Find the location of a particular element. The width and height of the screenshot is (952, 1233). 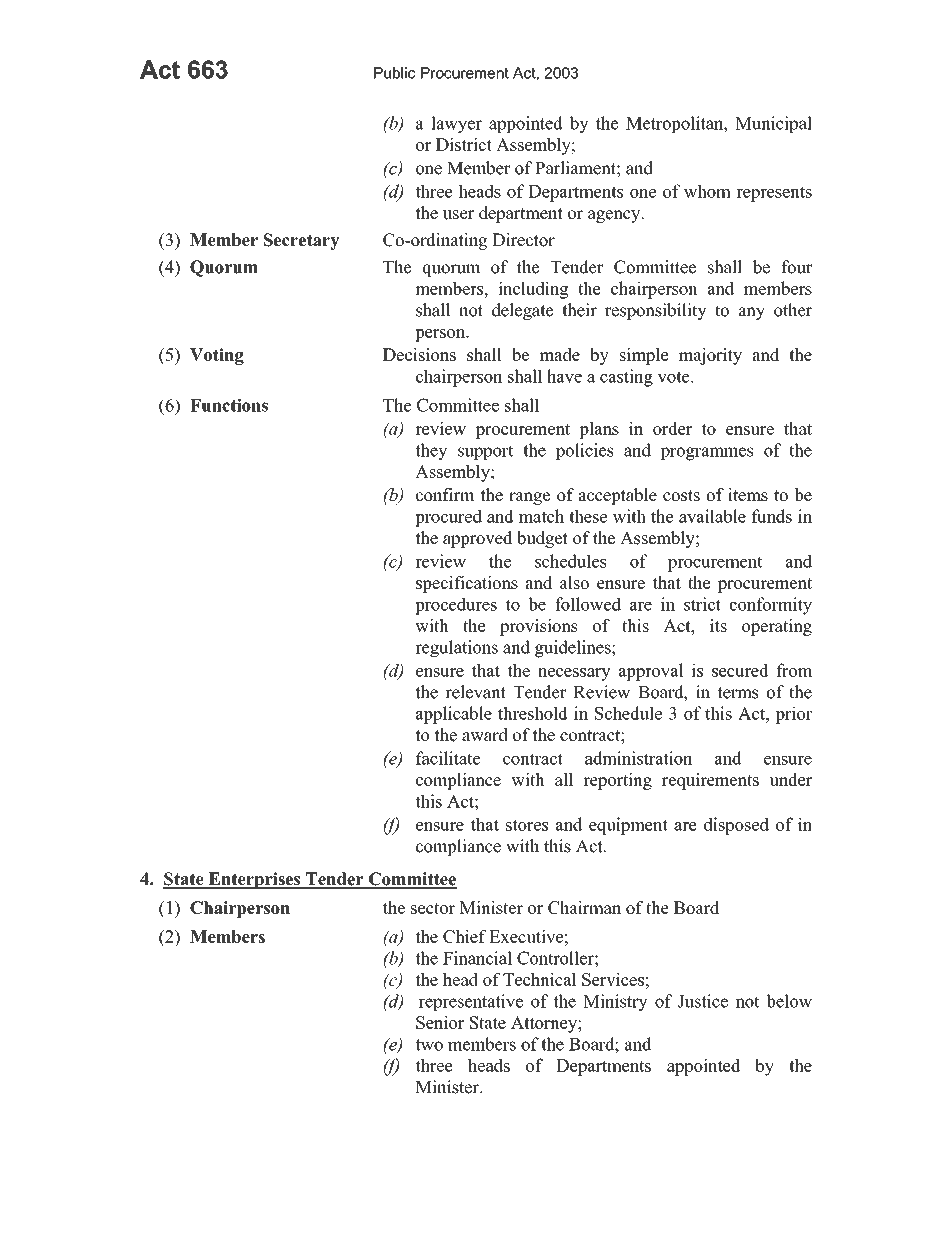

representative is located at coordinates (471, 1002).
